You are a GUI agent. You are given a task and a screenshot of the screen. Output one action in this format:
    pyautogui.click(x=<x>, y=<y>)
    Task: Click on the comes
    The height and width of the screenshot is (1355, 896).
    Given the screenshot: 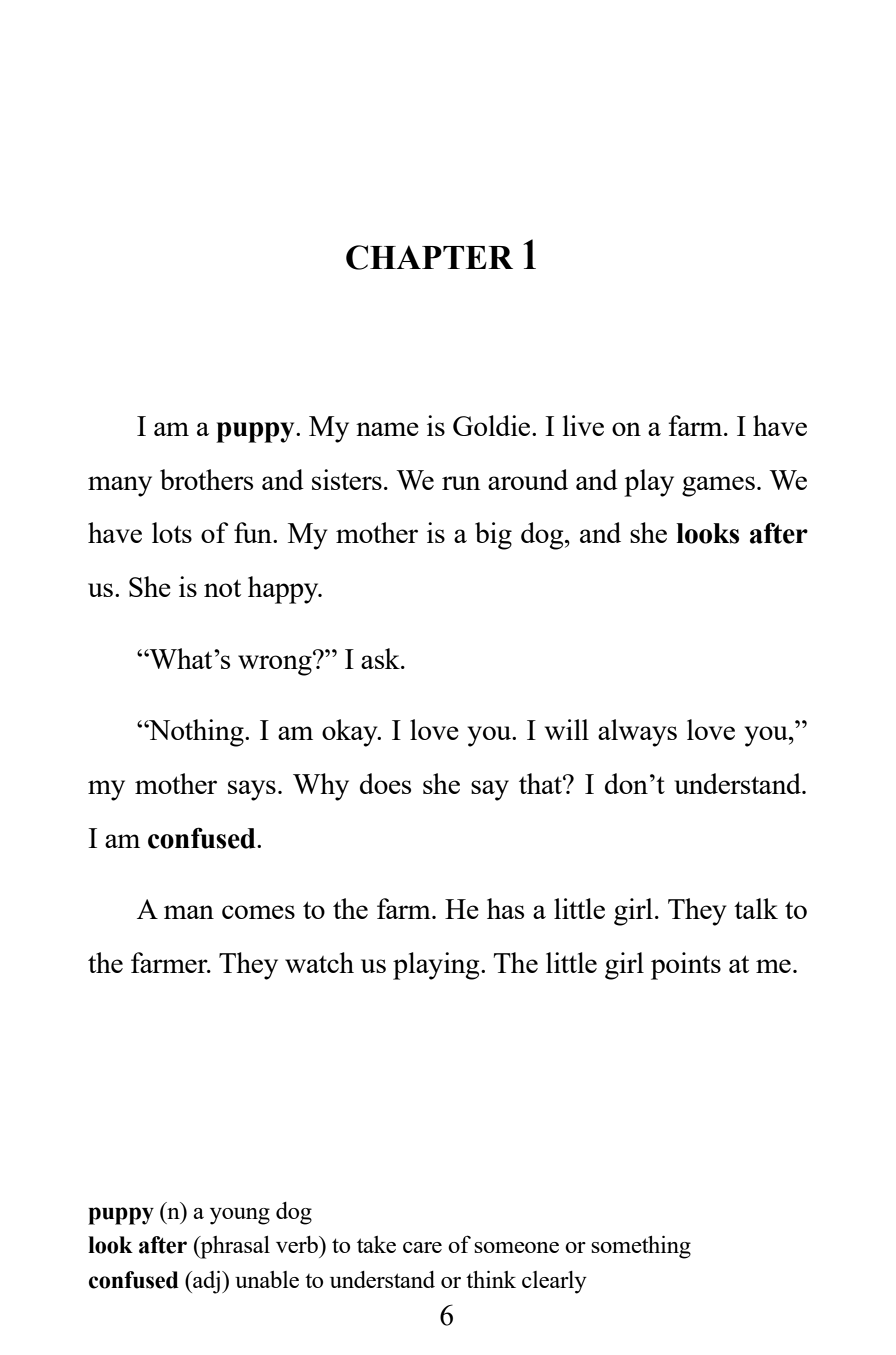 What is the action you would take?
    pyautogui.click(x=258, y=912)
